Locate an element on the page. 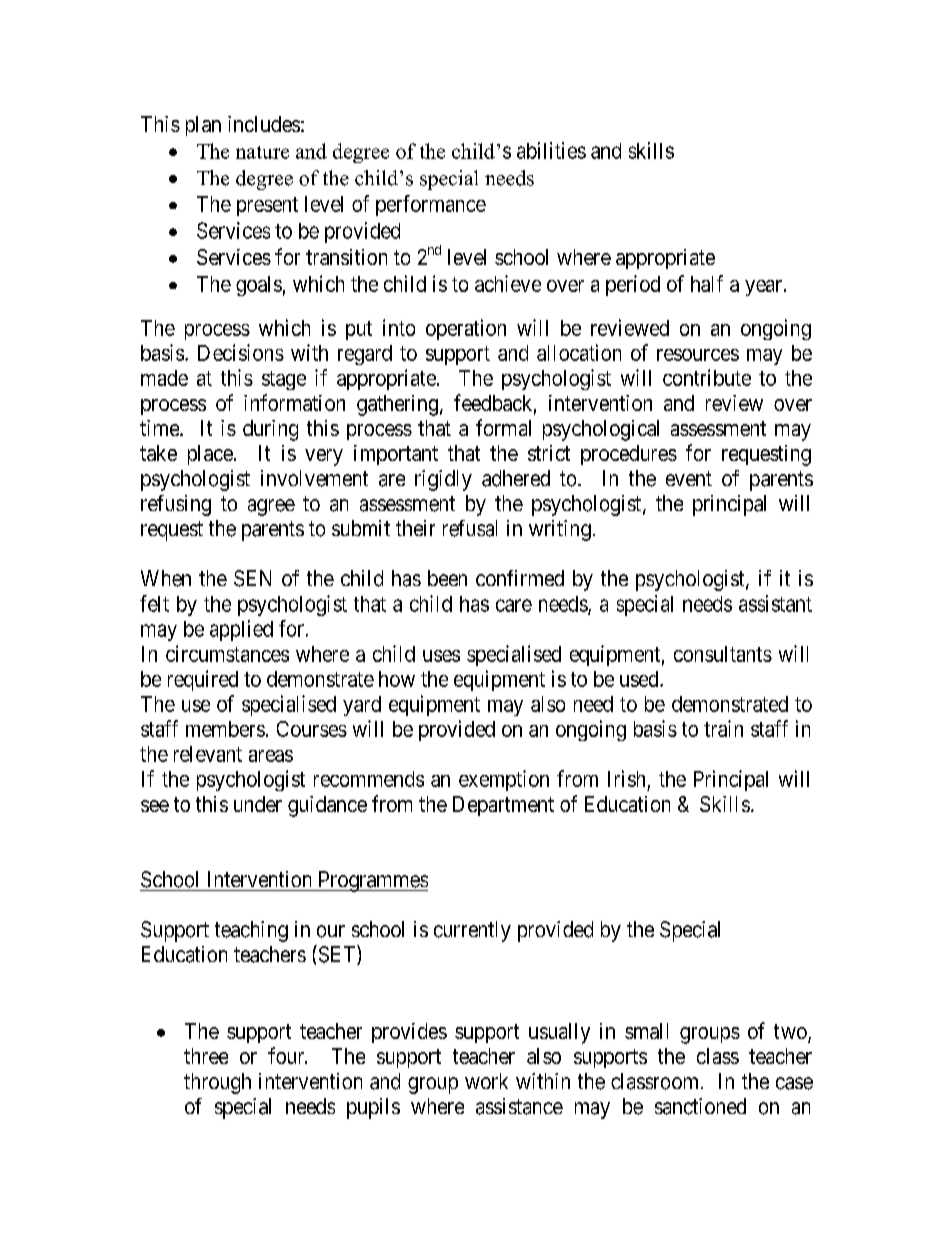  care is located at coordinates (514, 605).
